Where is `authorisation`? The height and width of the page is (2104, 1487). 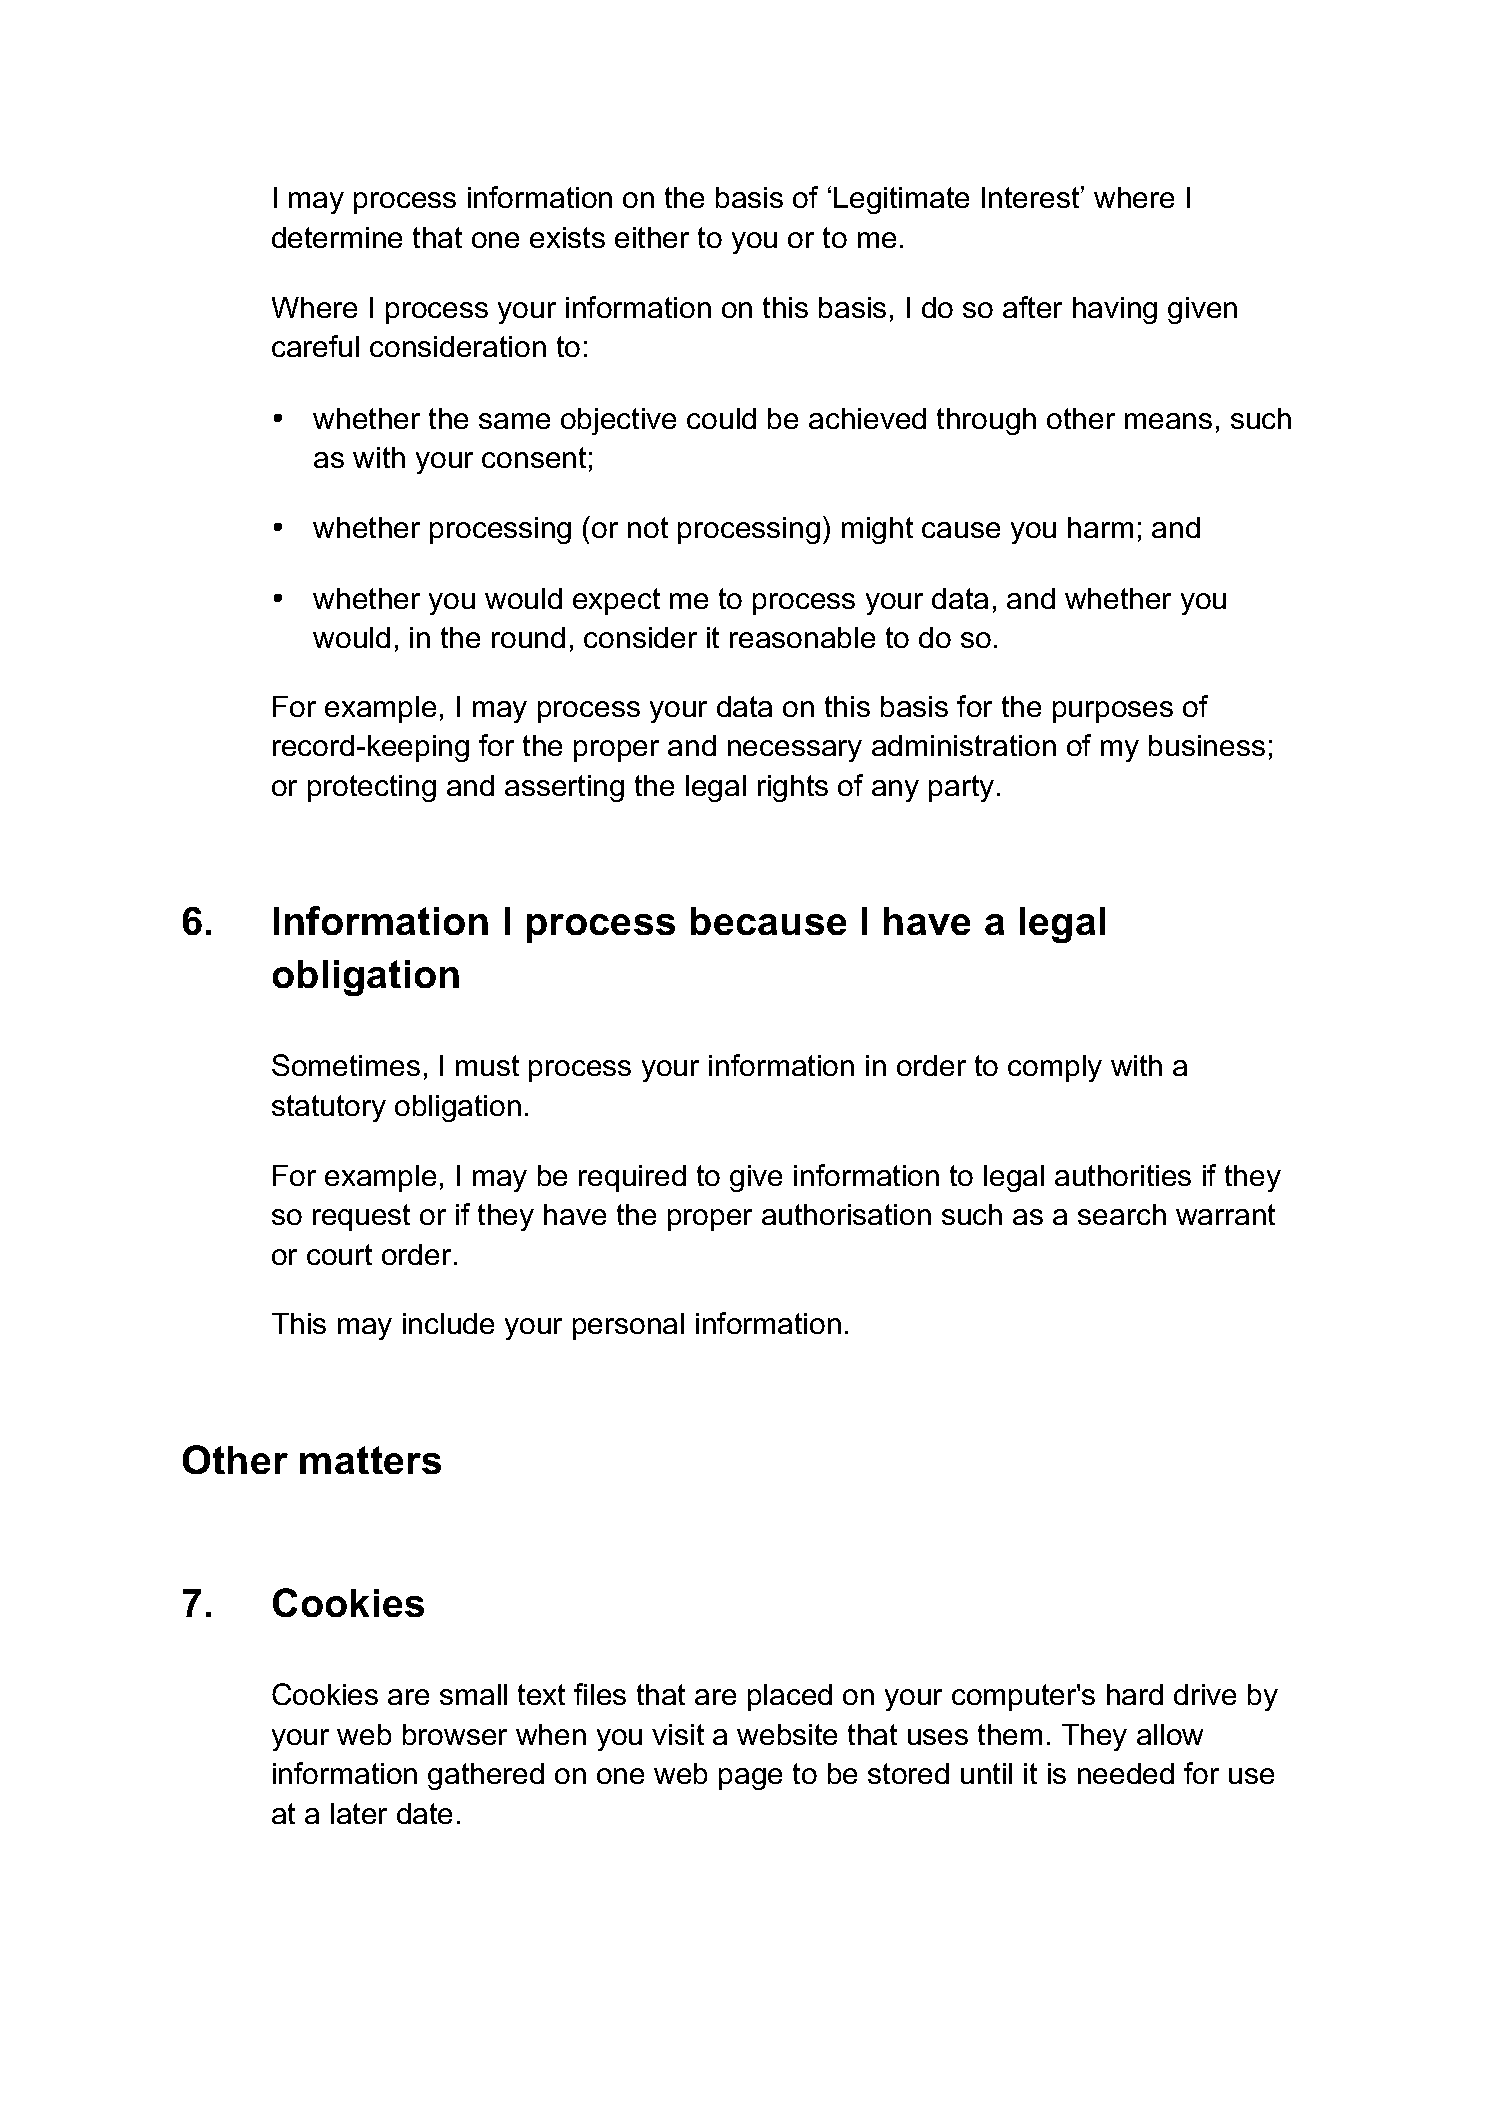
authorisation is located at coordinates (846, 1214).
